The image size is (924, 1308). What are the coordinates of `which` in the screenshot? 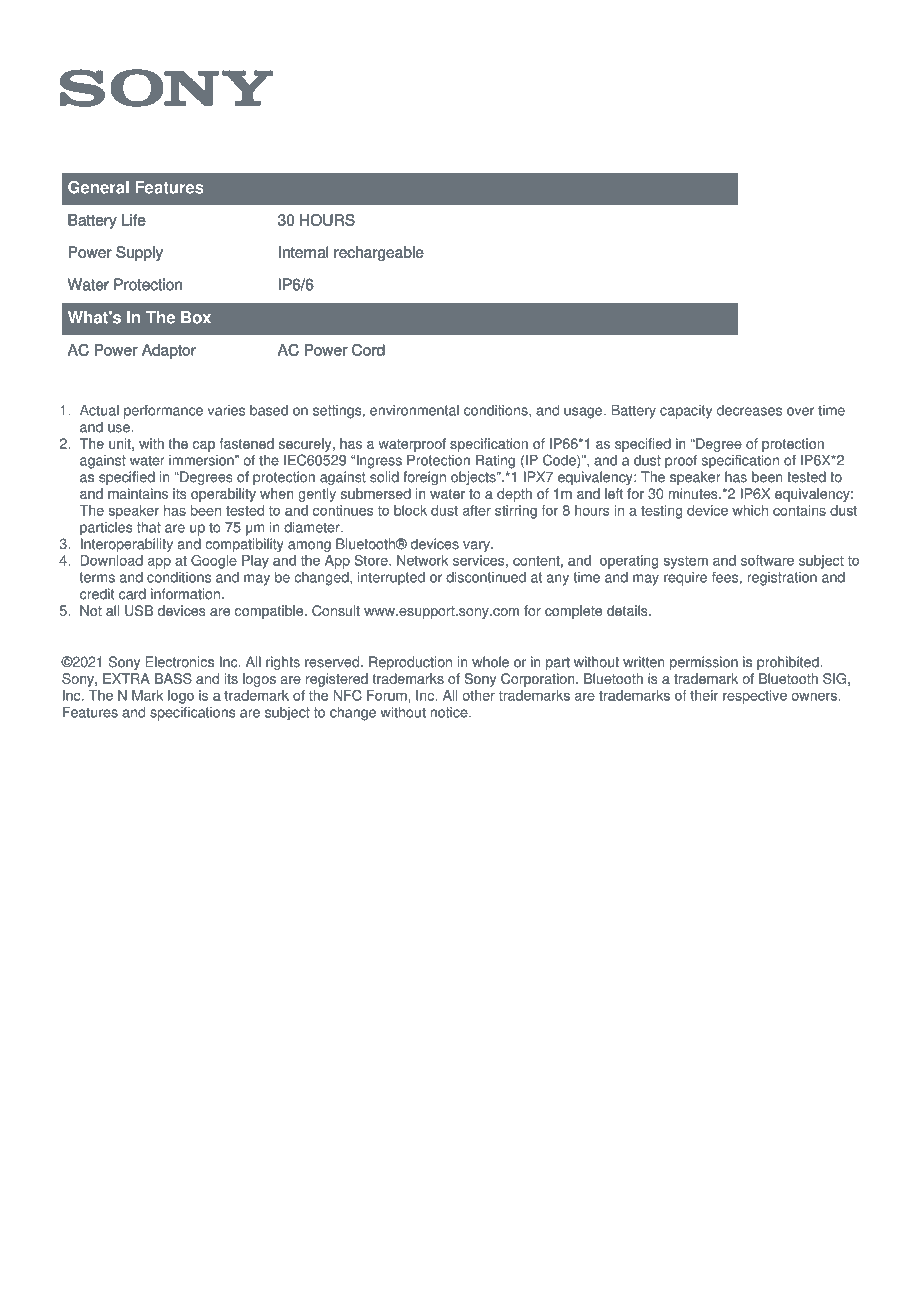 It's located at (750, 510).
